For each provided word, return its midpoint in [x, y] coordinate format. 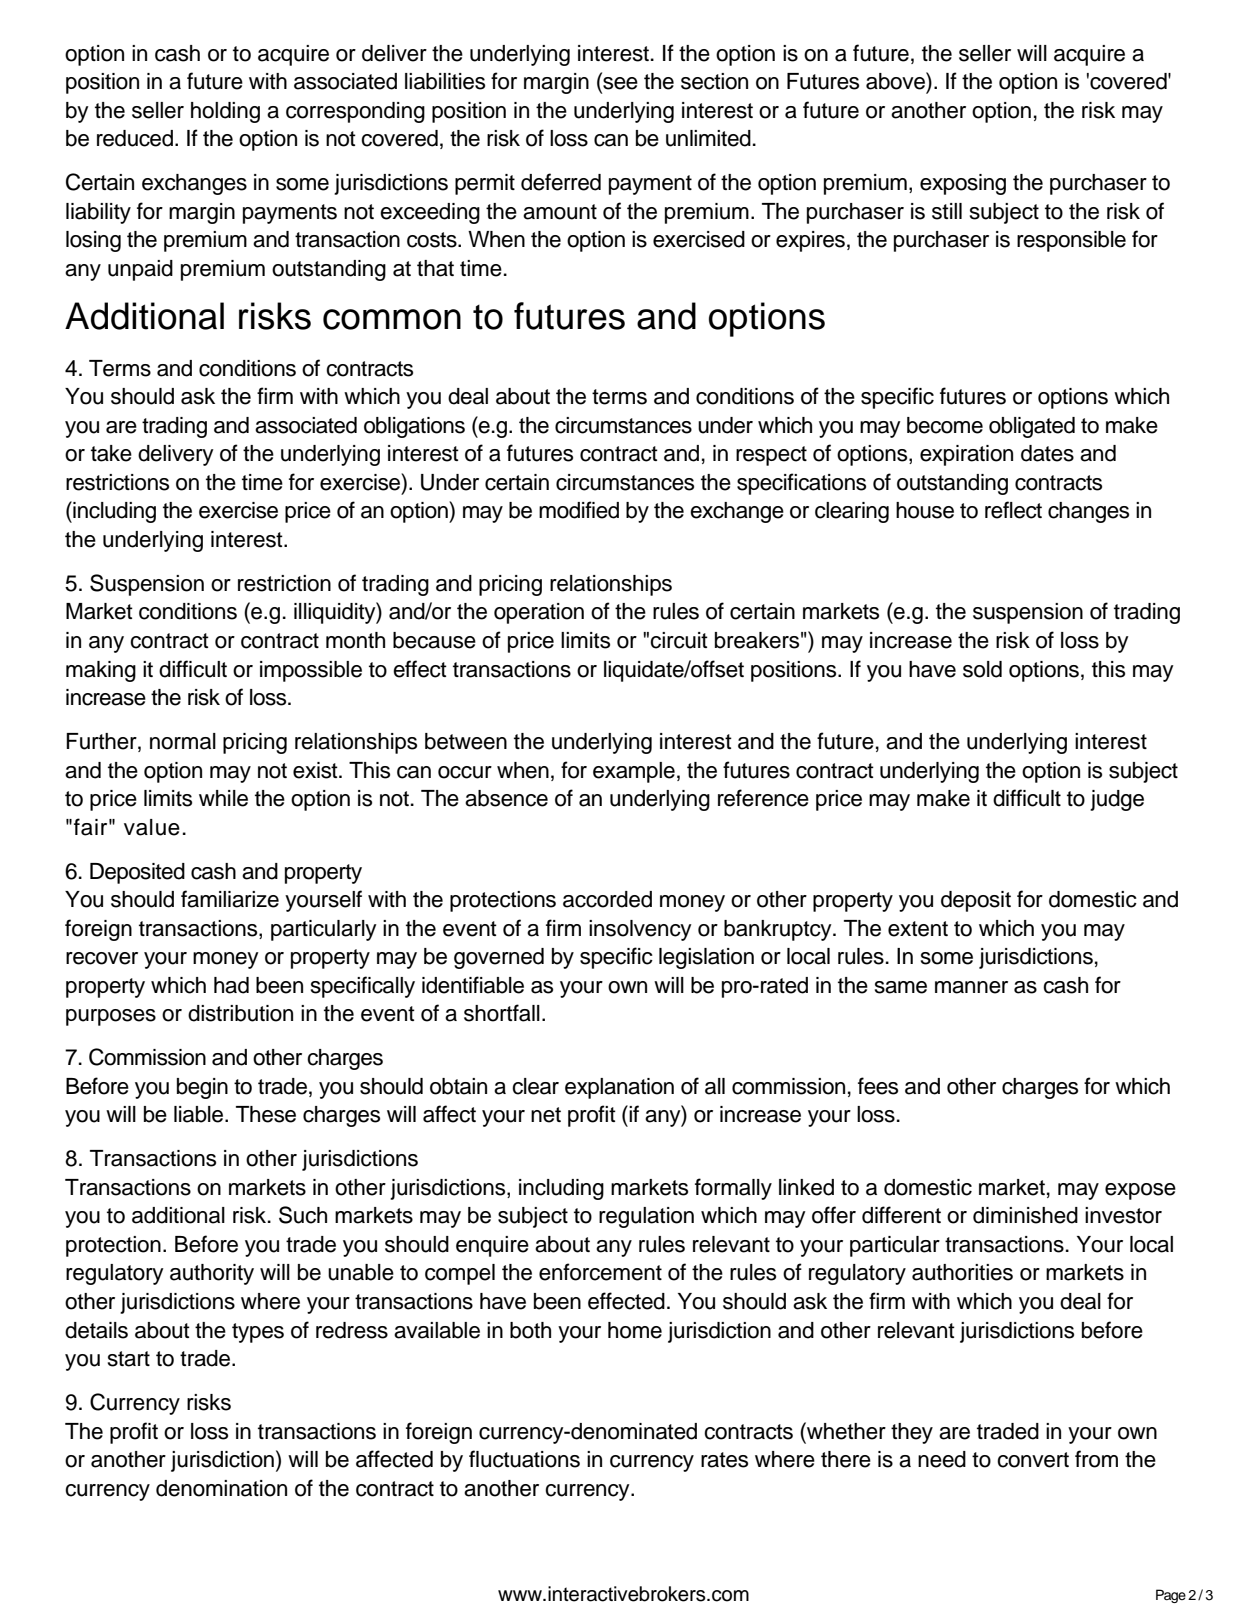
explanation [619, 1088]
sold [982, 669]
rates [724, 1460]
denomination [221, 1488]
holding [225, 112]
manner [971, 987]
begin [202, 1088]
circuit [679, 640]
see [619, 84]
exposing [963, 184]
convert [1033, 1460]
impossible [311, 671]
